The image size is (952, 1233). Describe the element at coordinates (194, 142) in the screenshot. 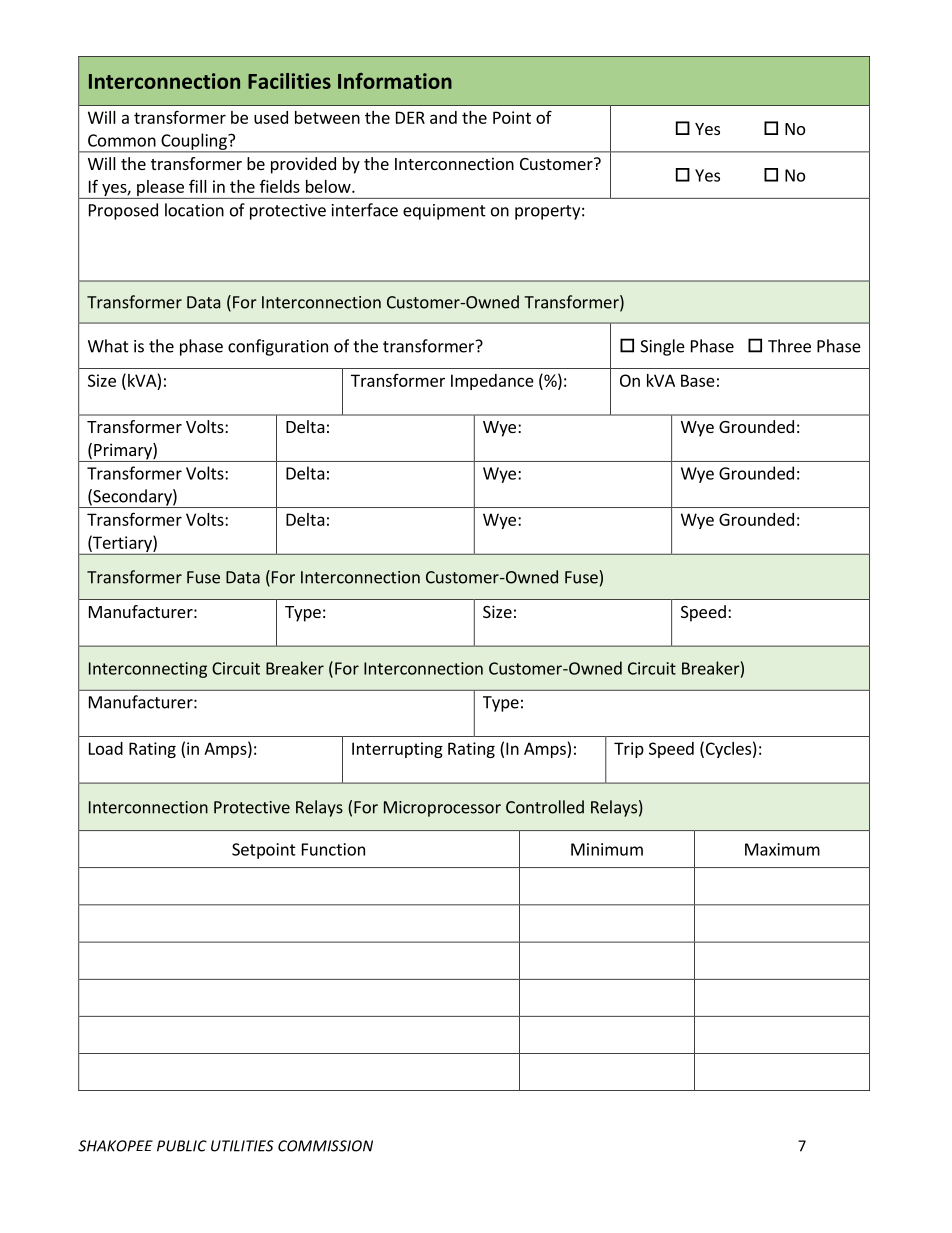

I see `Coupling` at that location.
